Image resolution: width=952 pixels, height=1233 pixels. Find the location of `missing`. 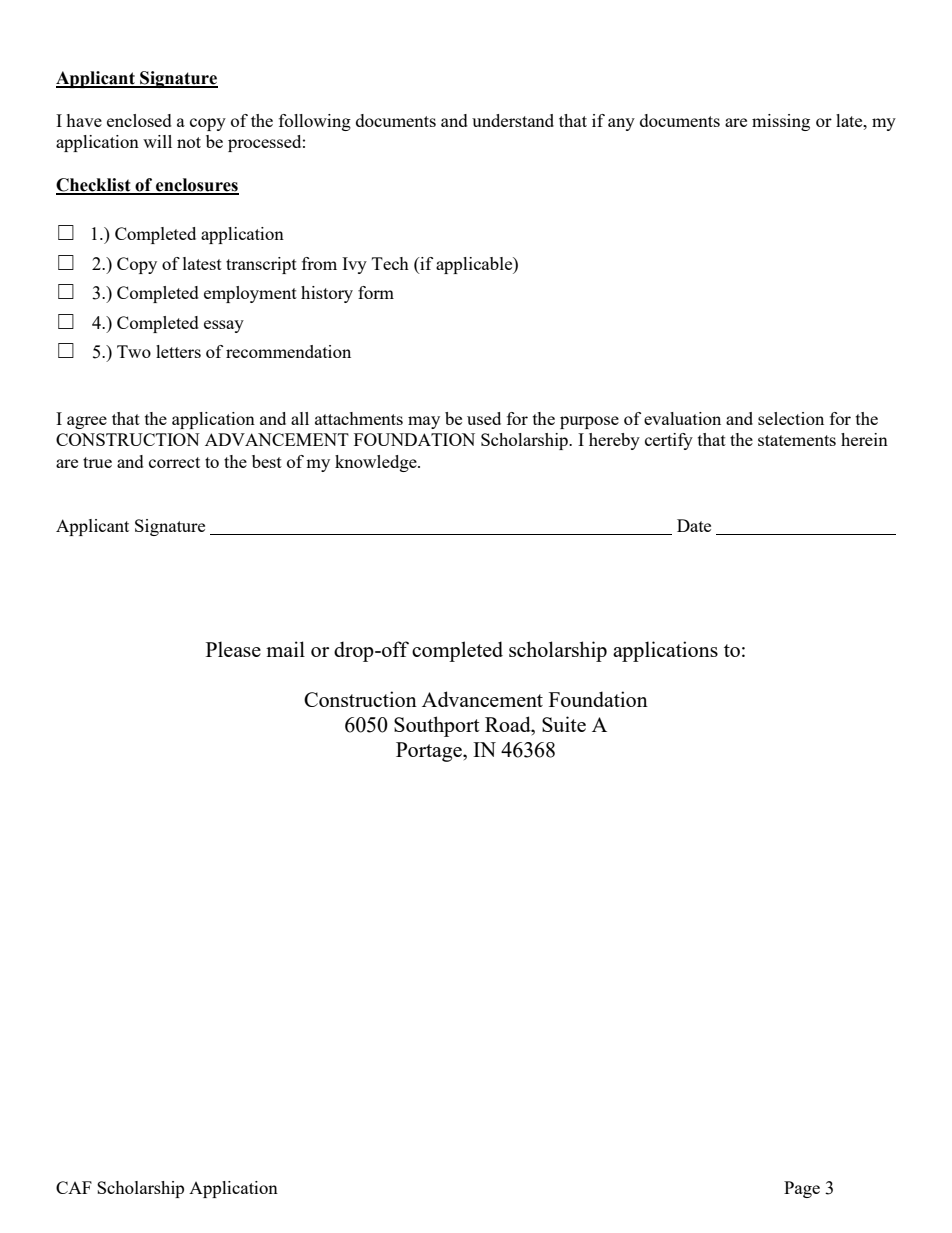

missing is located at coordinates (781, 122).
